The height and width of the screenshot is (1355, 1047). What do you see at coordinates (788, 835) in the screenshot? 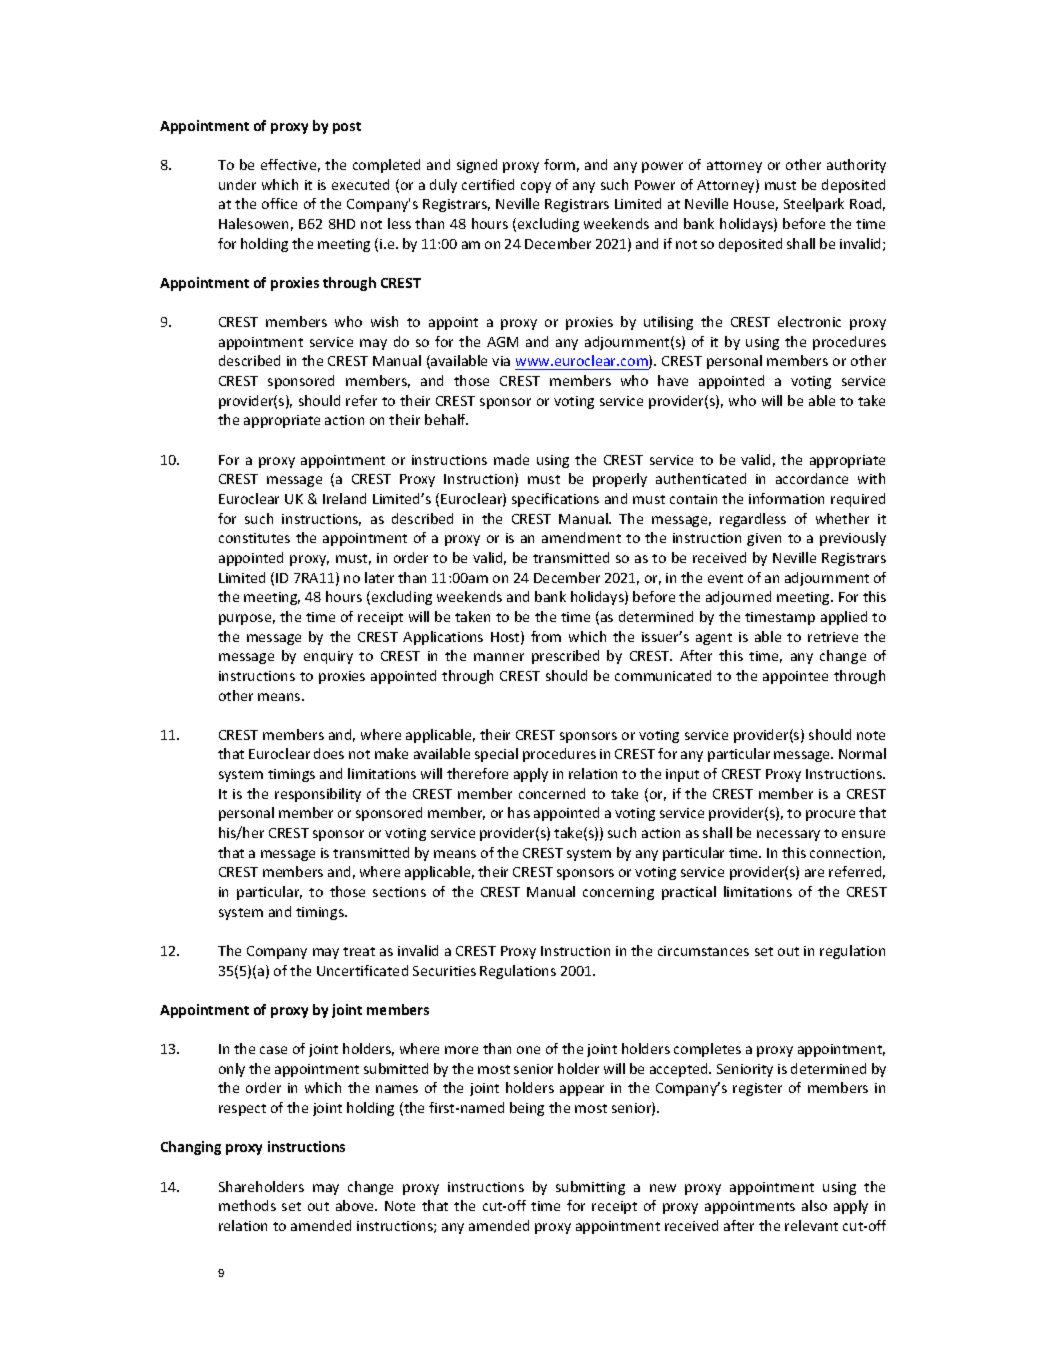
I see `necessary` at bounding box center [788, 835].
